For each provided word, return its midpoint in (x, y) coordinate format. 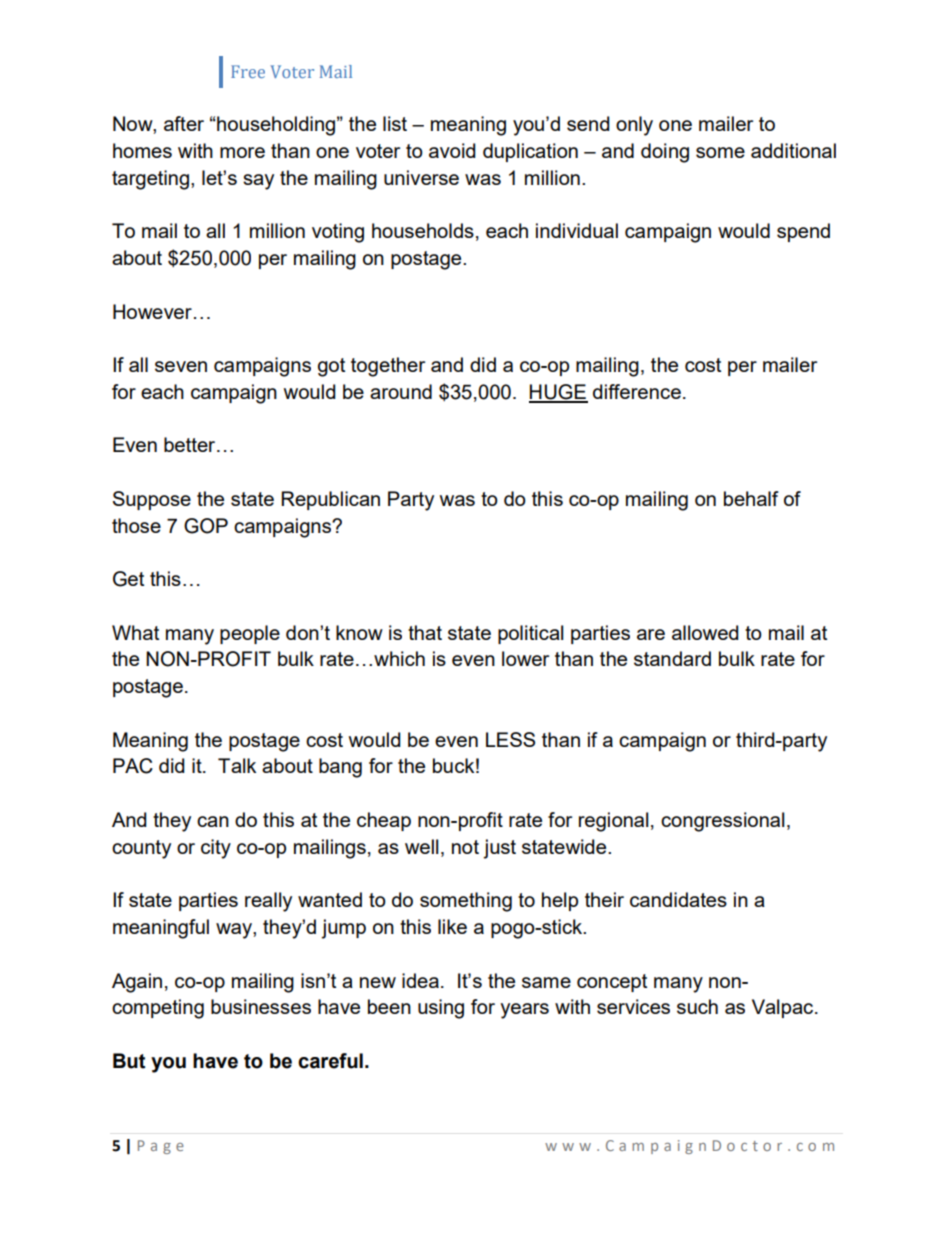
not (465, 847)
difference (637, 391)
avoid (452, 150)
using (441, 1009)
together (388, 367)
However (152, 311)
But (129, 1061)
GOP (206, 526)
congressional (722, 822)
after (184, 123)
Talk (237, 765)
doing (665, 153)
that (425, 632)
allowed (705, 632)
